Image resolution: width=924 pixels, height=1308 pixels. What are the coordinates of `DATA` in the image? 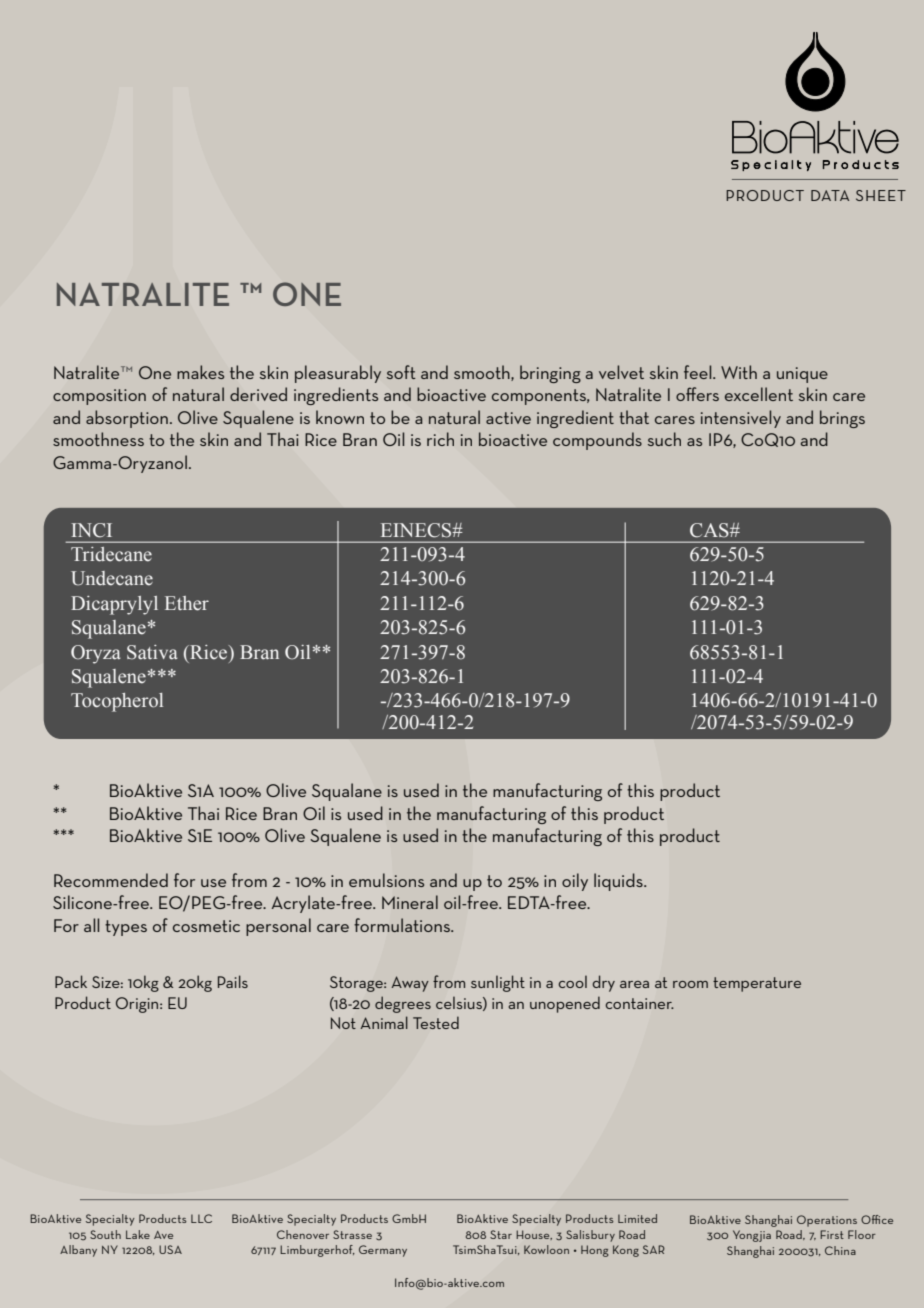 It's located at (830, 195).
